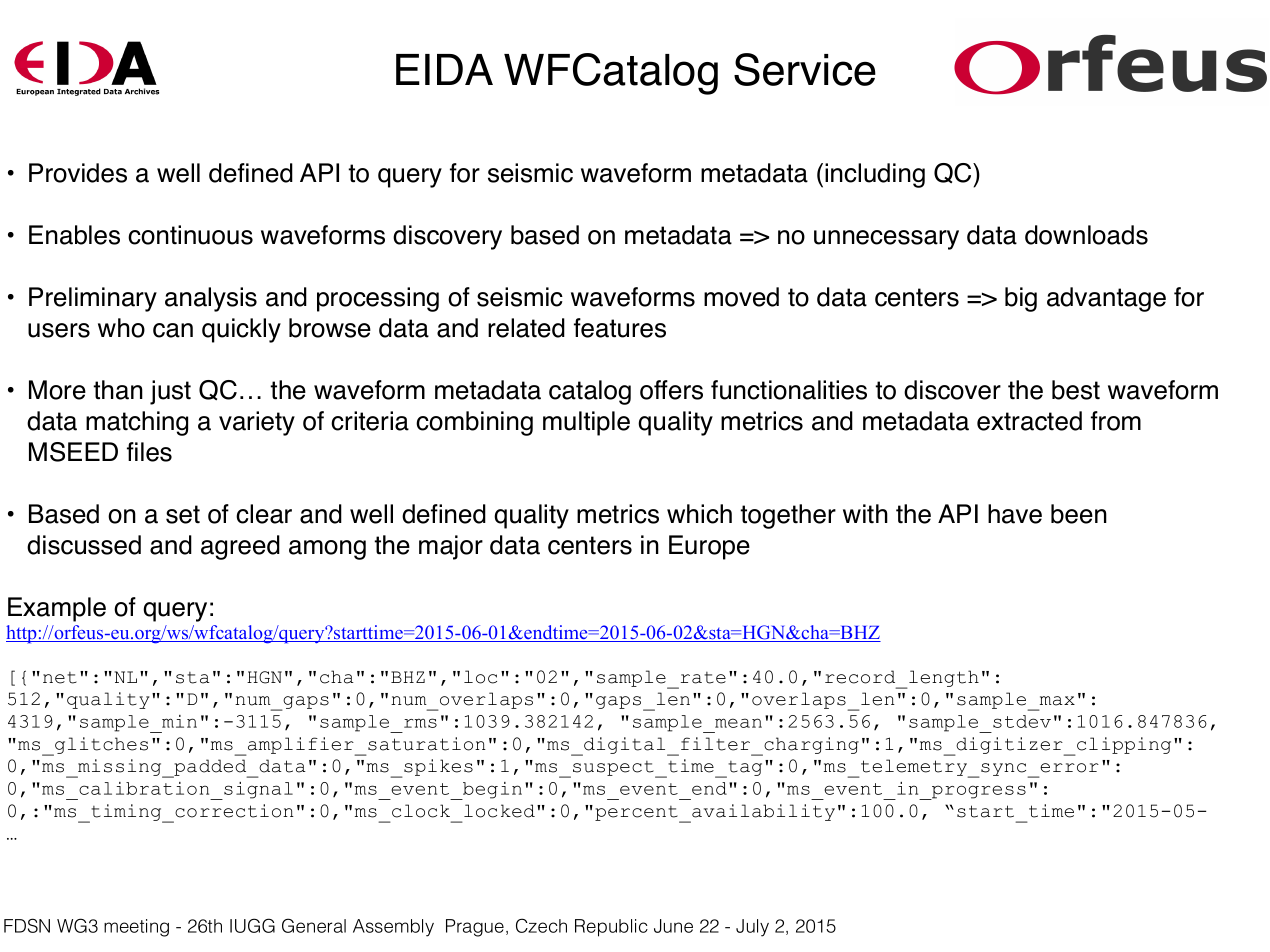 This document has height=952, width=1270. Describe the element at coordinates (57, 609) in the document. I see `Example` at that location.
